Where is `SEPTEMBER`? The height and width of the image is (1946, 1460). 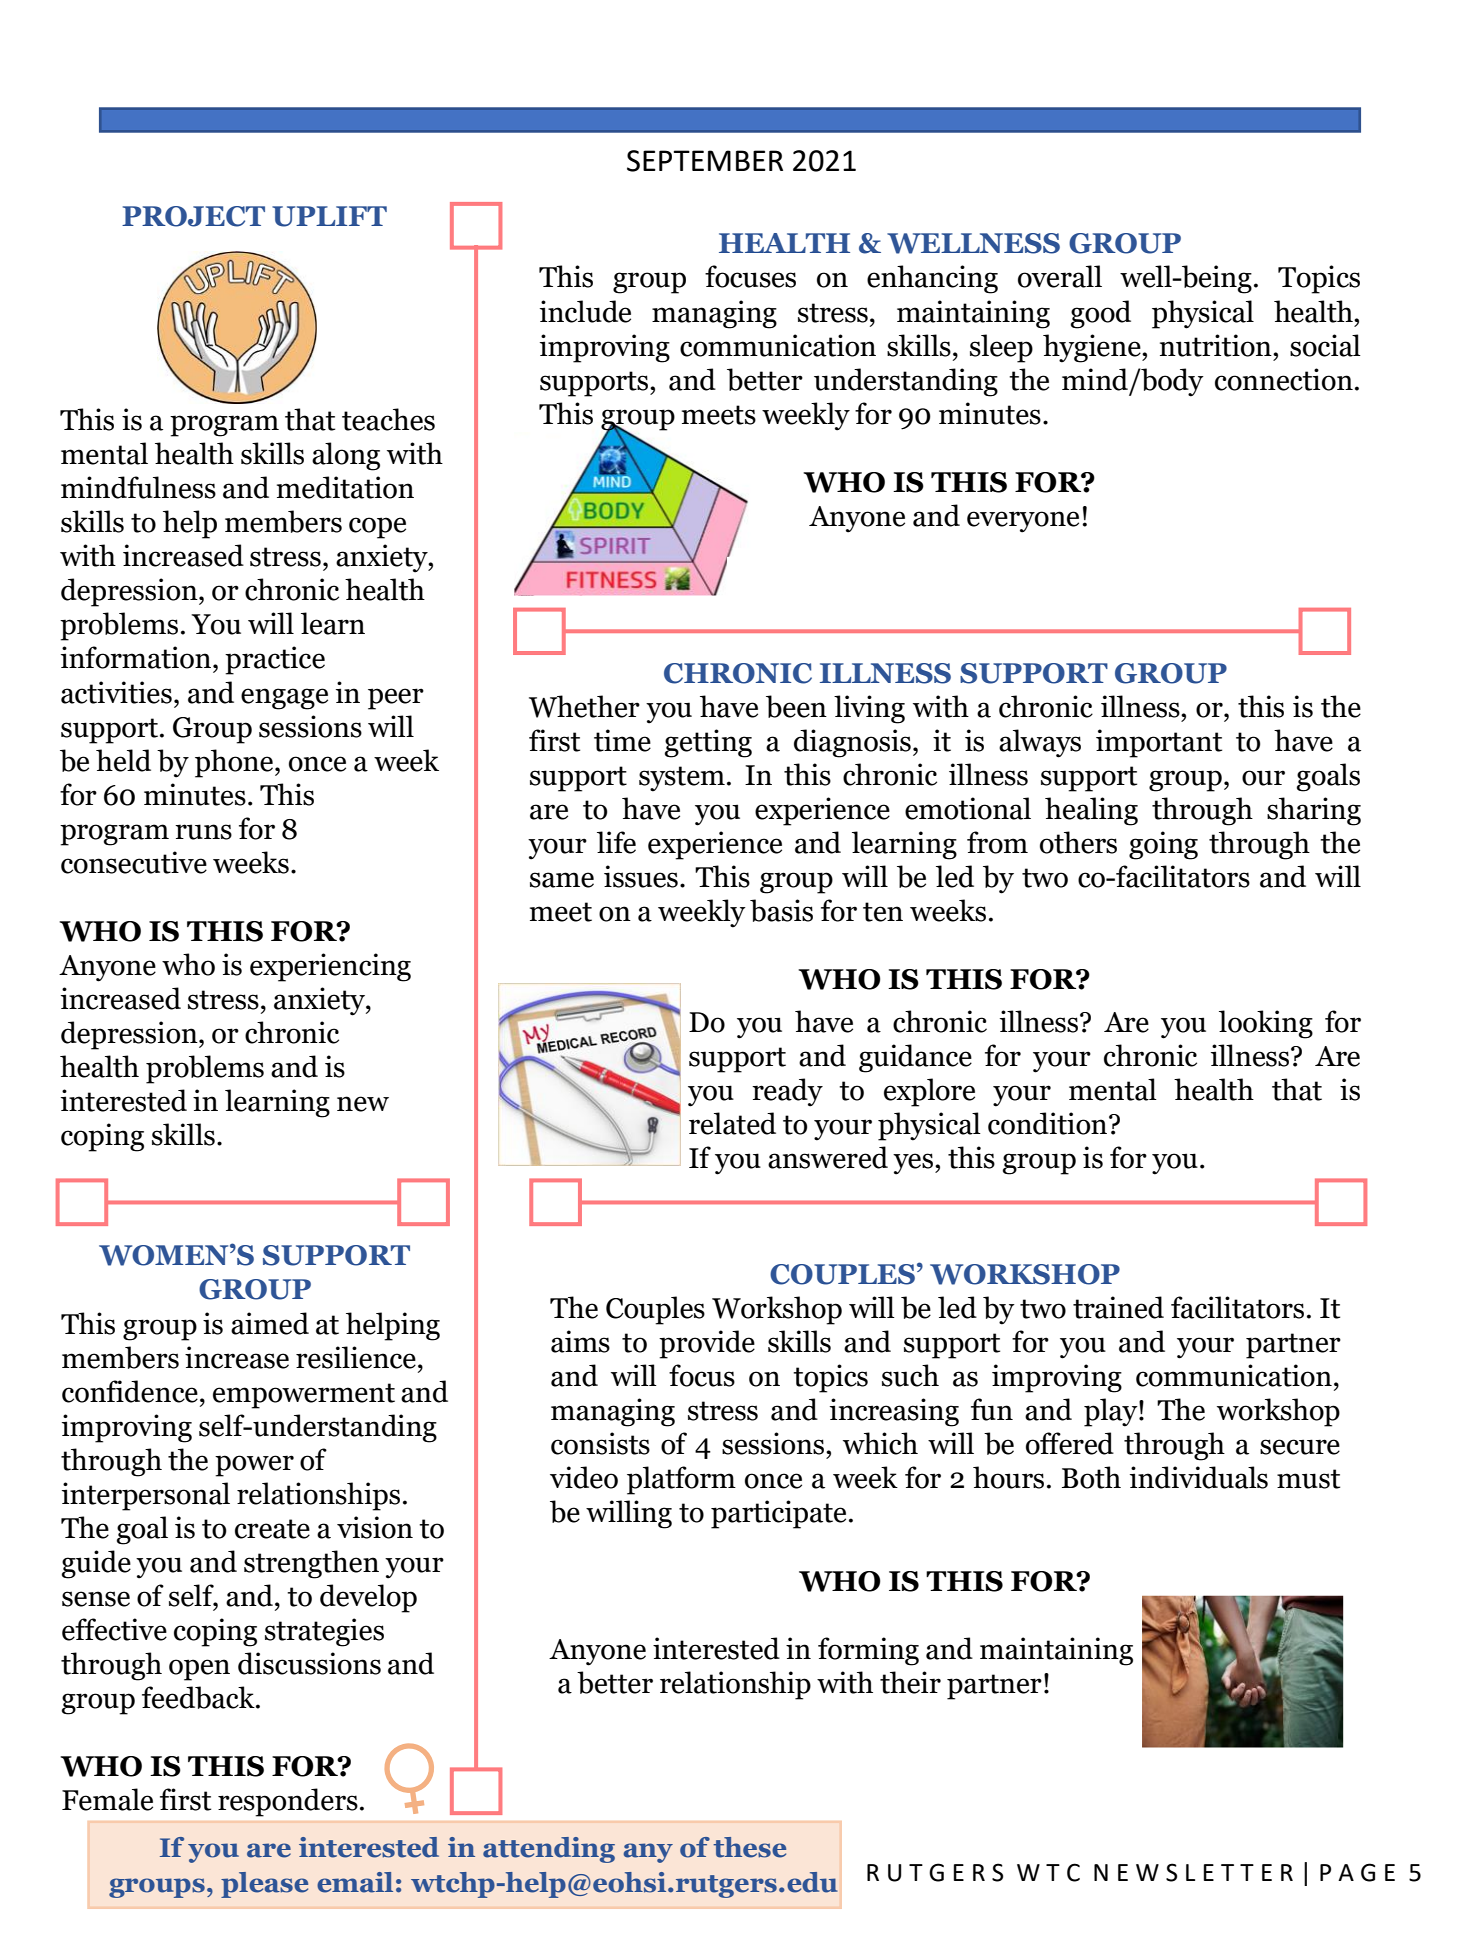 SEPTEMBER is located at coordinates (705, 161).
